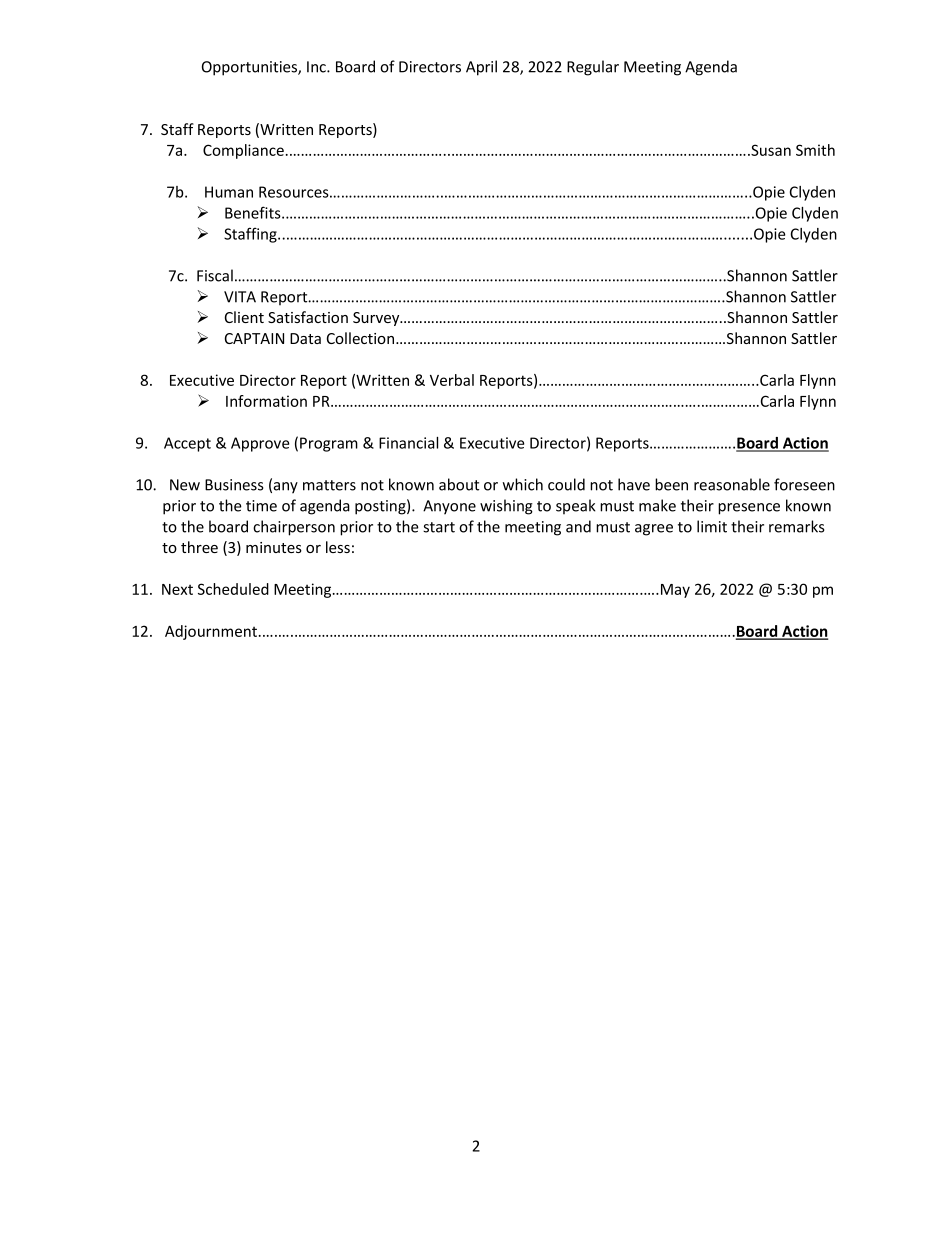  Describe the element at coordinates (732, 484) in the screenshot. I see `reasonable` at that location.
